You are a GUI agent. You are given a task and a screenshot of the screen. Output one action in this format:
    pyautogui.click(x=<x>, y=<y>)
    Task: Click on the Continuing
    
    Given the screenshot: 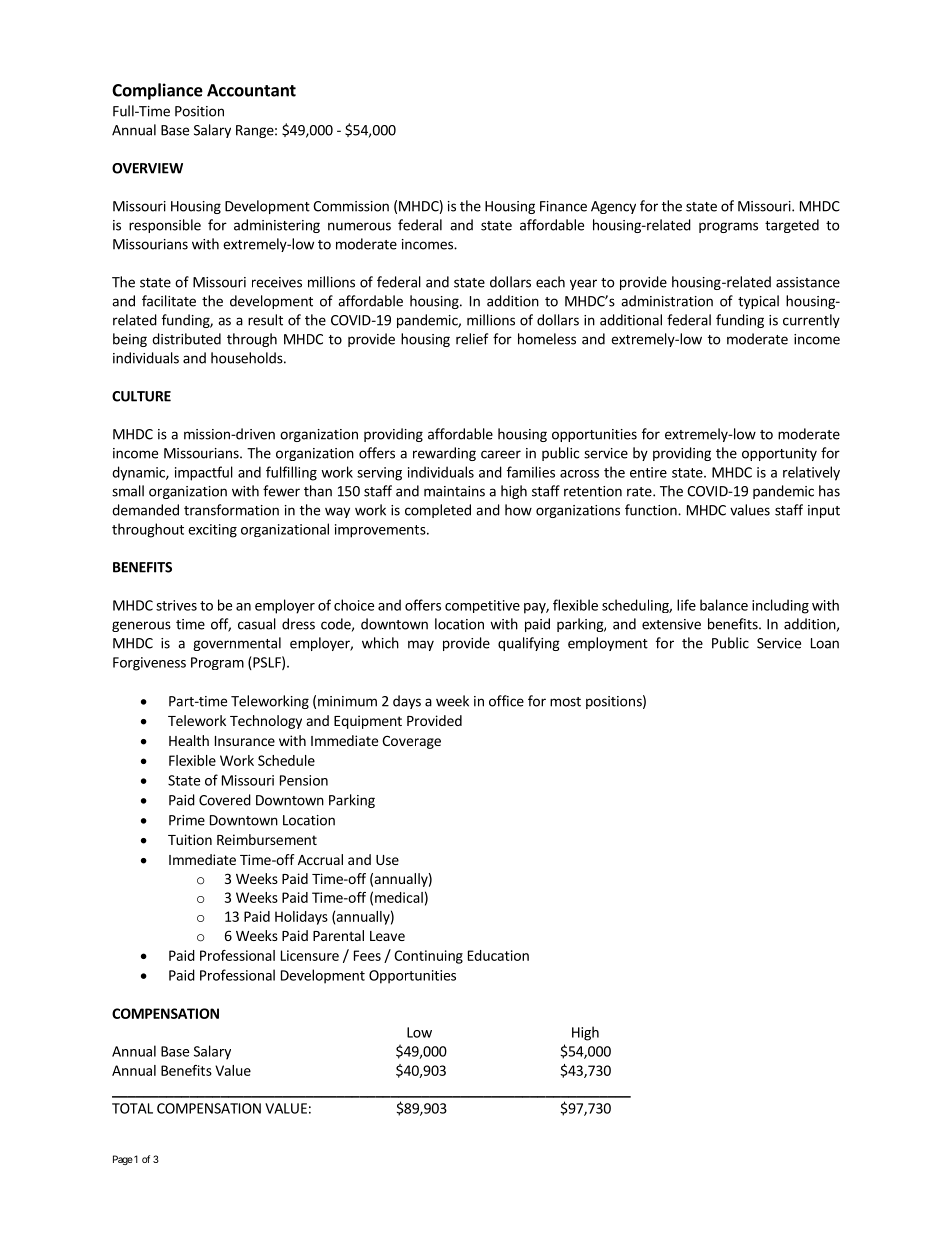 What is the action you would take?
    pyautogui.click(x=428, y=957)
